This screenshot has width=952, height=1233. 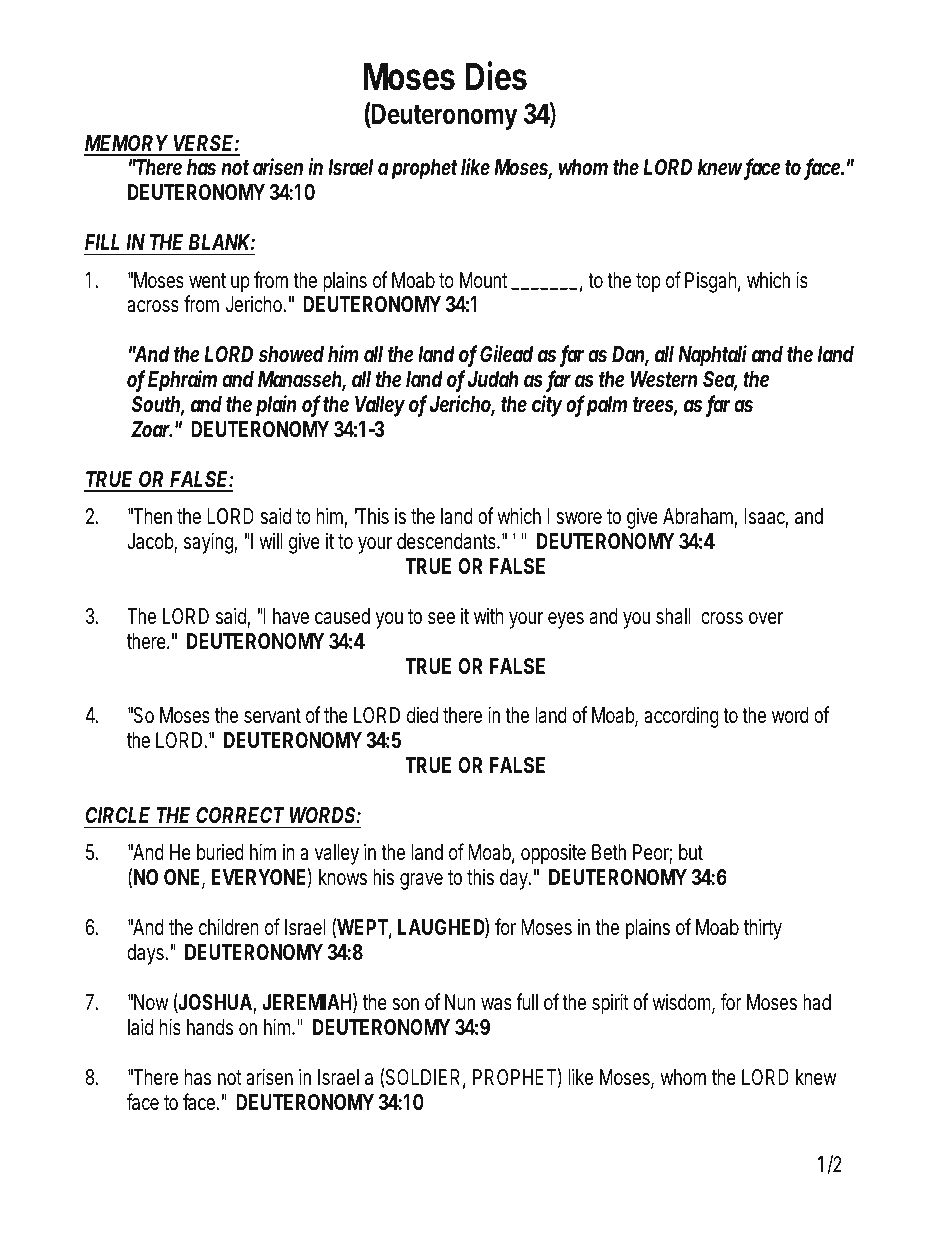 I want to click on servant, so click(x=272, y=716).
